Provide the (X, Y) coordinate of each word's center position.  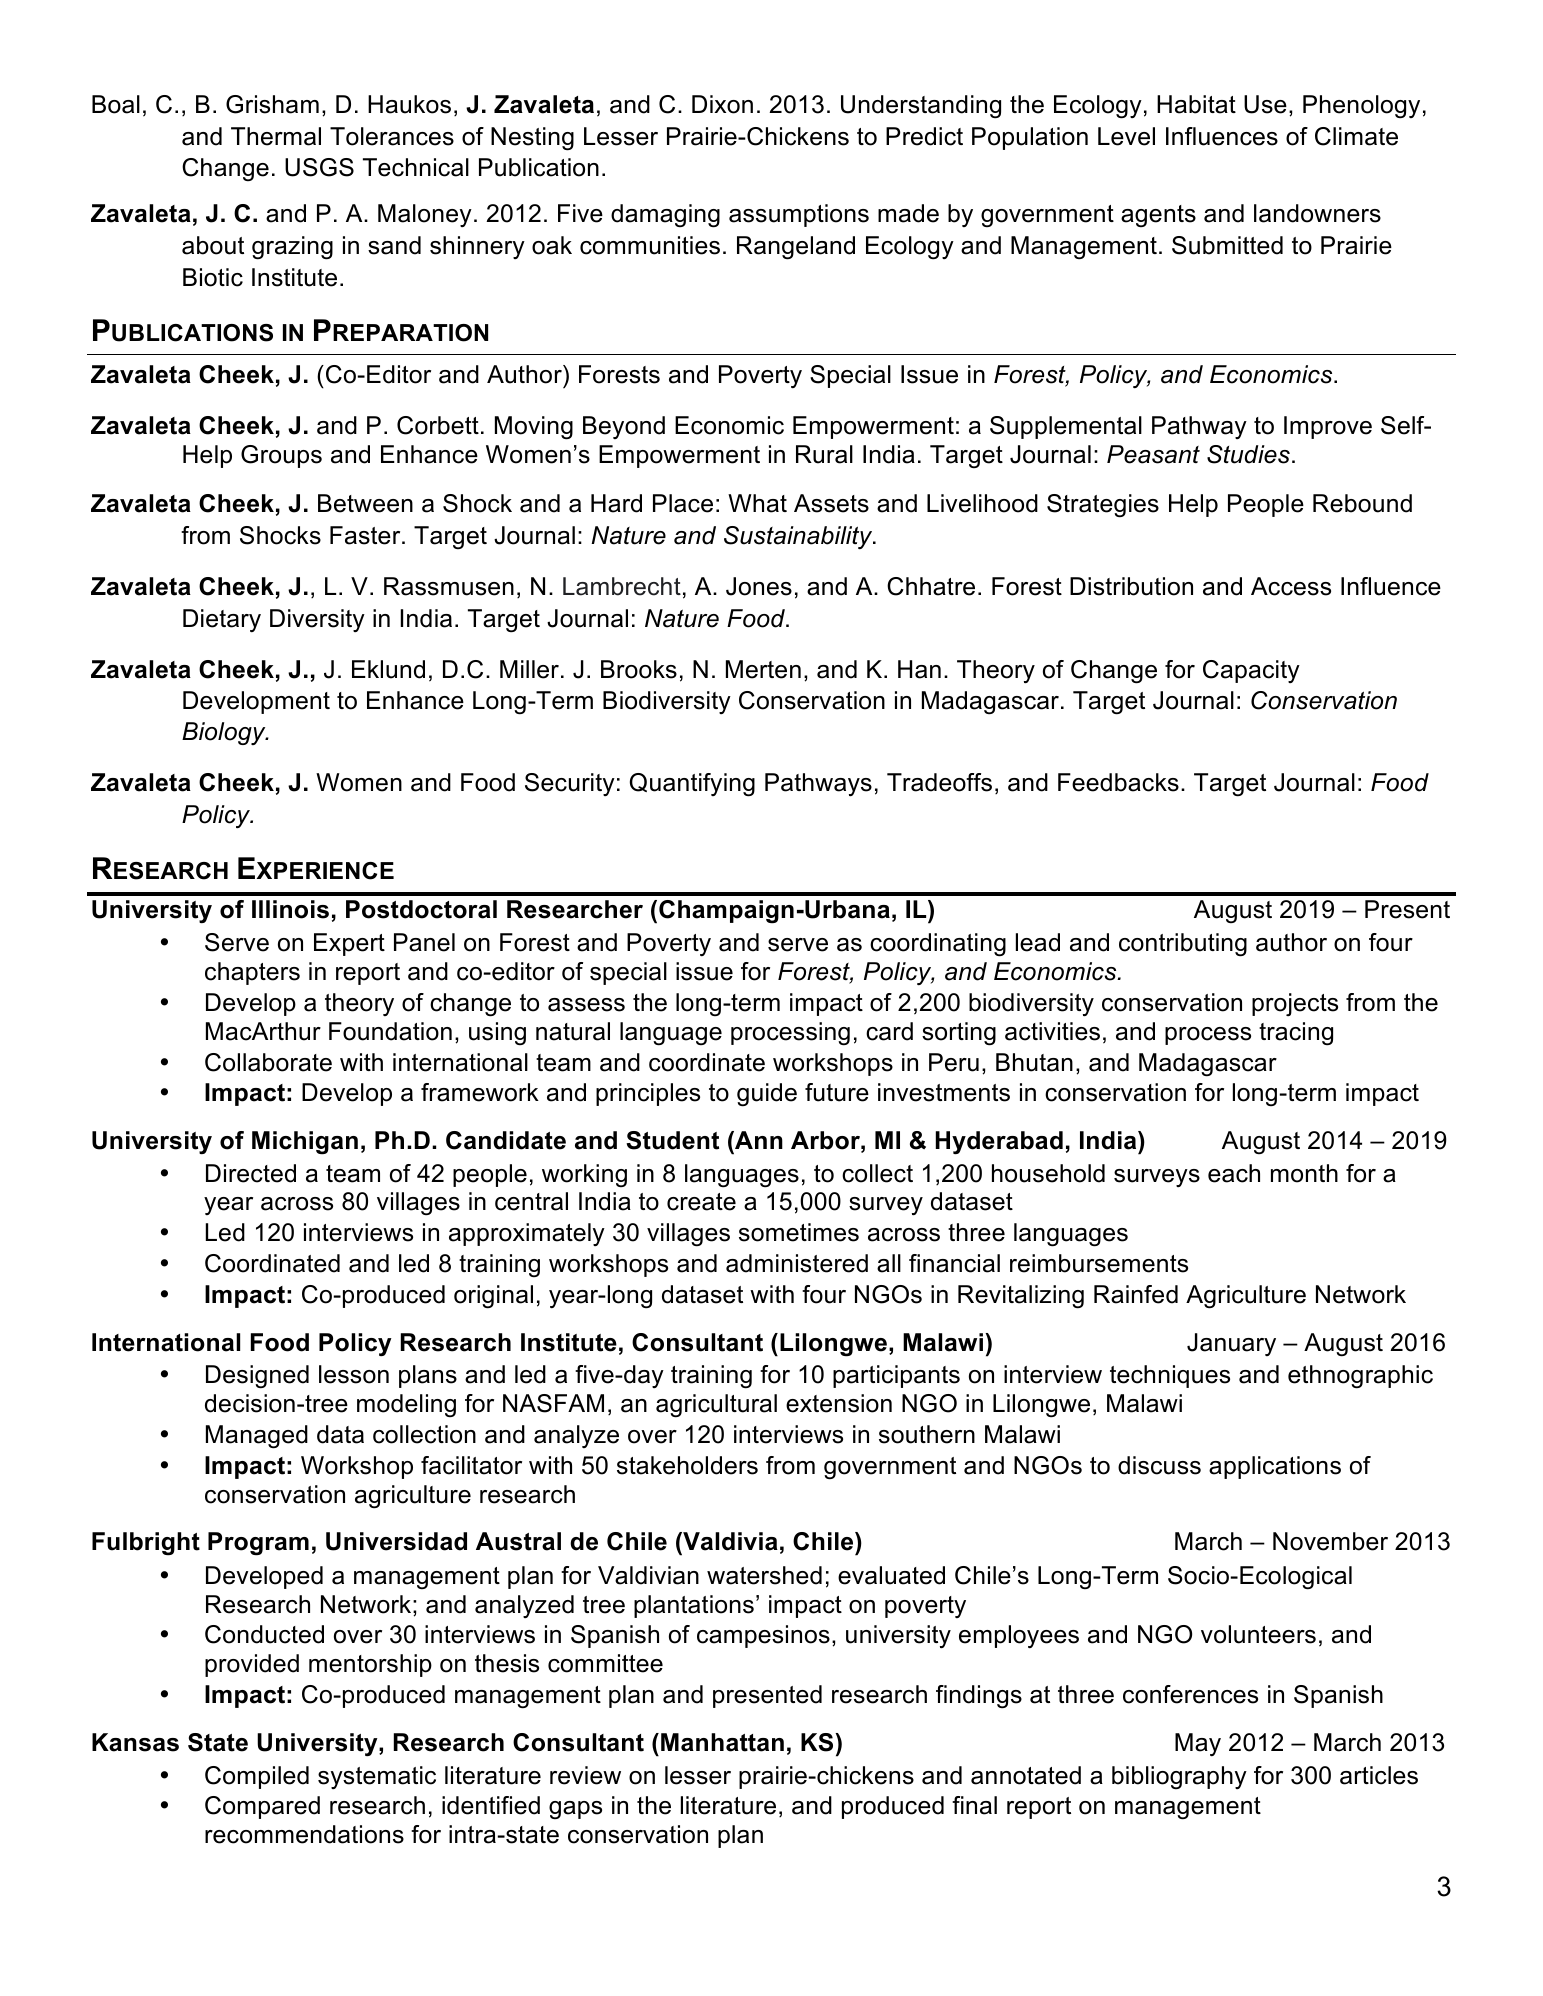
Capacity (1251, 671)
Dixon (722, 104)
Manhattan (722, 1742)
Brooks (639, 669)
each (1234, 1173)
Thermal (276, 136)
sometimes (799, 1232)
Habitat (1196, 104)
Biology (225, 733)
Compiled (257, 1777)
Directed (251, 1173)
